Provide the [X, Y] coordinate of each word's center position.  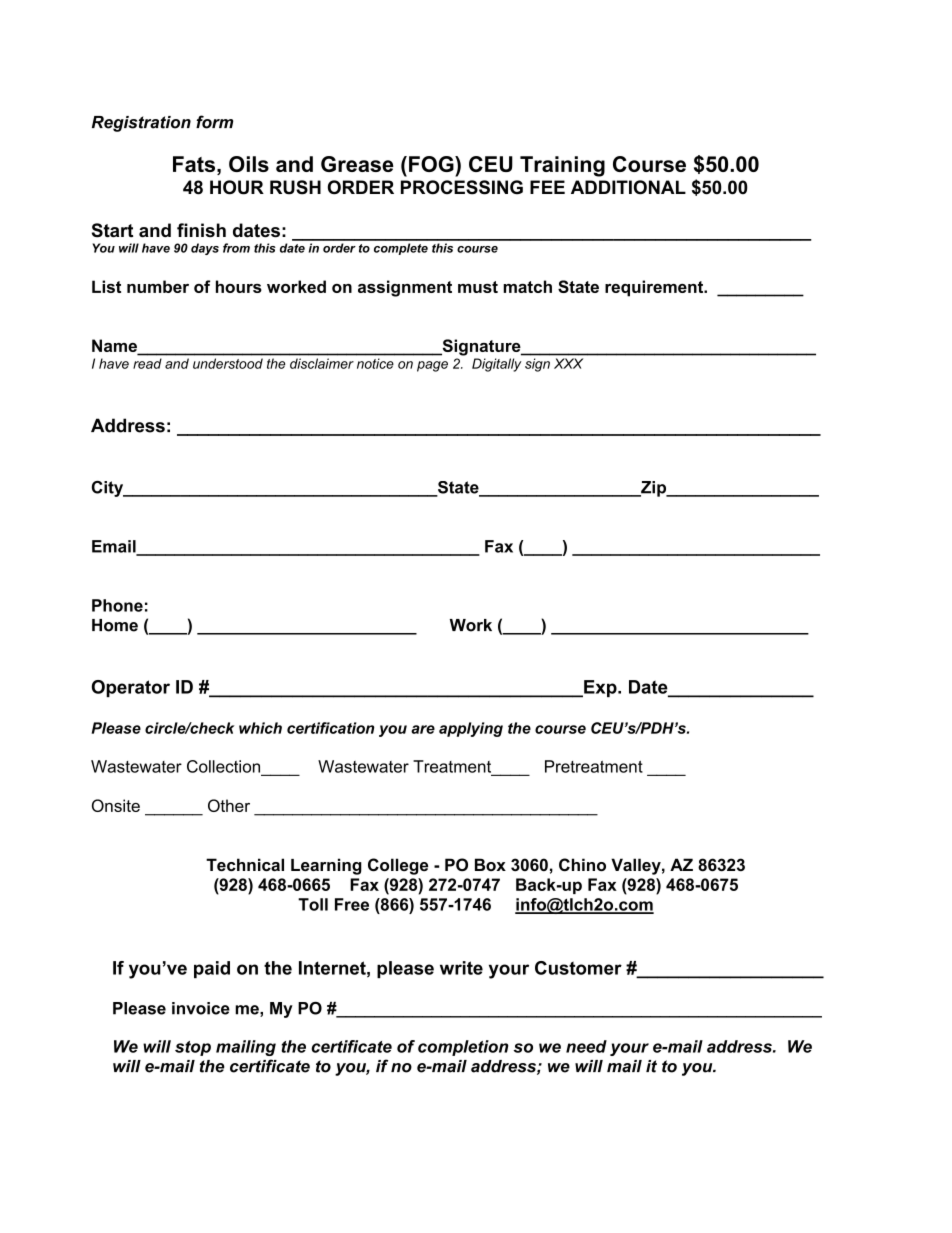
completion [463, 1048]
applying [471, 729]
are [423, 729]
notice [375, 364]
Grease [357, 164]
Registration [141, 124]
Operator [131, 688]
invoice [201, 1008]
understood [228, 363]
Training [562, 166]
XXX [568, 363]
